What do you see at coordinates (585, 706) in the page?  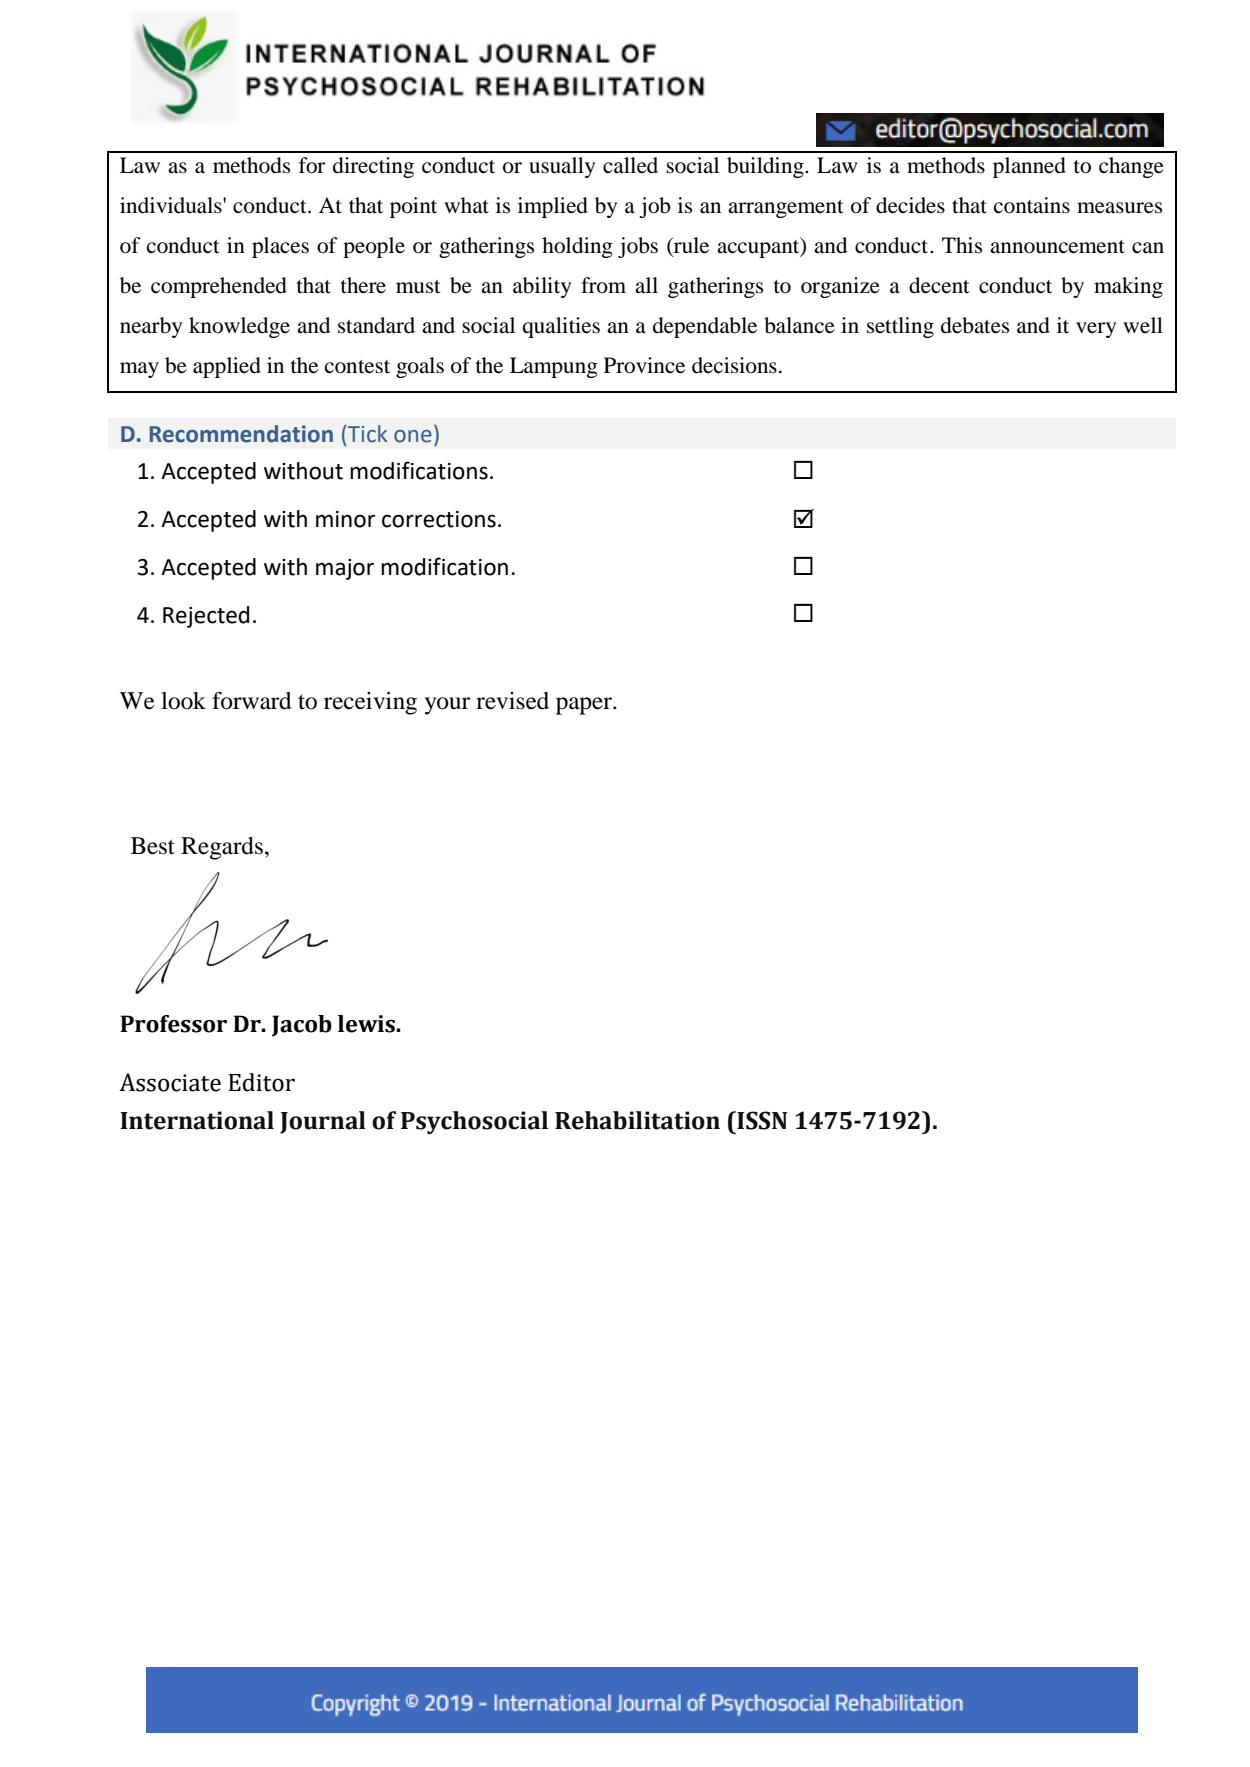 I see `paper` at bounding box center [585, 706].
